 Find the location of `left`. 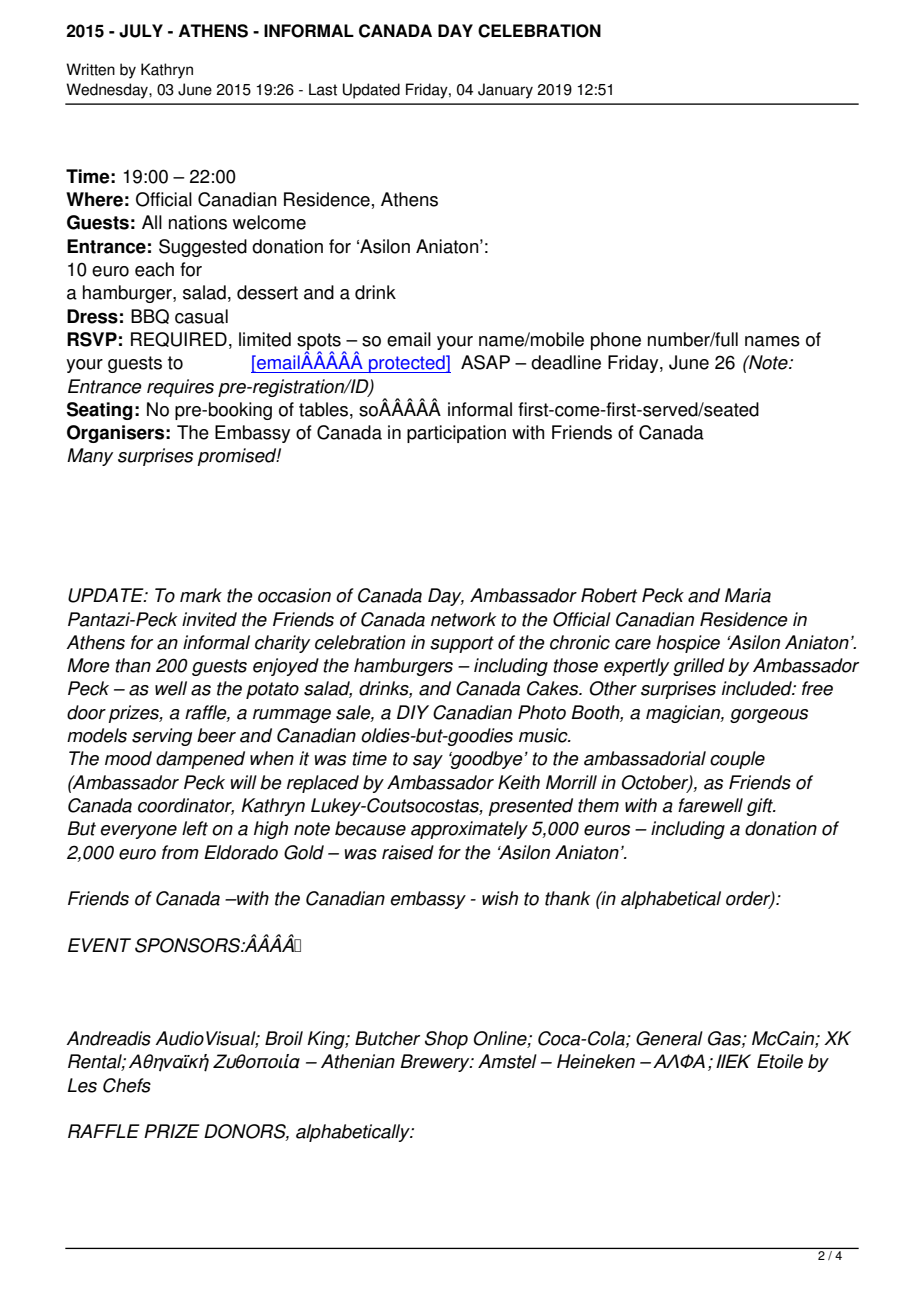

left is located at coordinates (195, 828).
